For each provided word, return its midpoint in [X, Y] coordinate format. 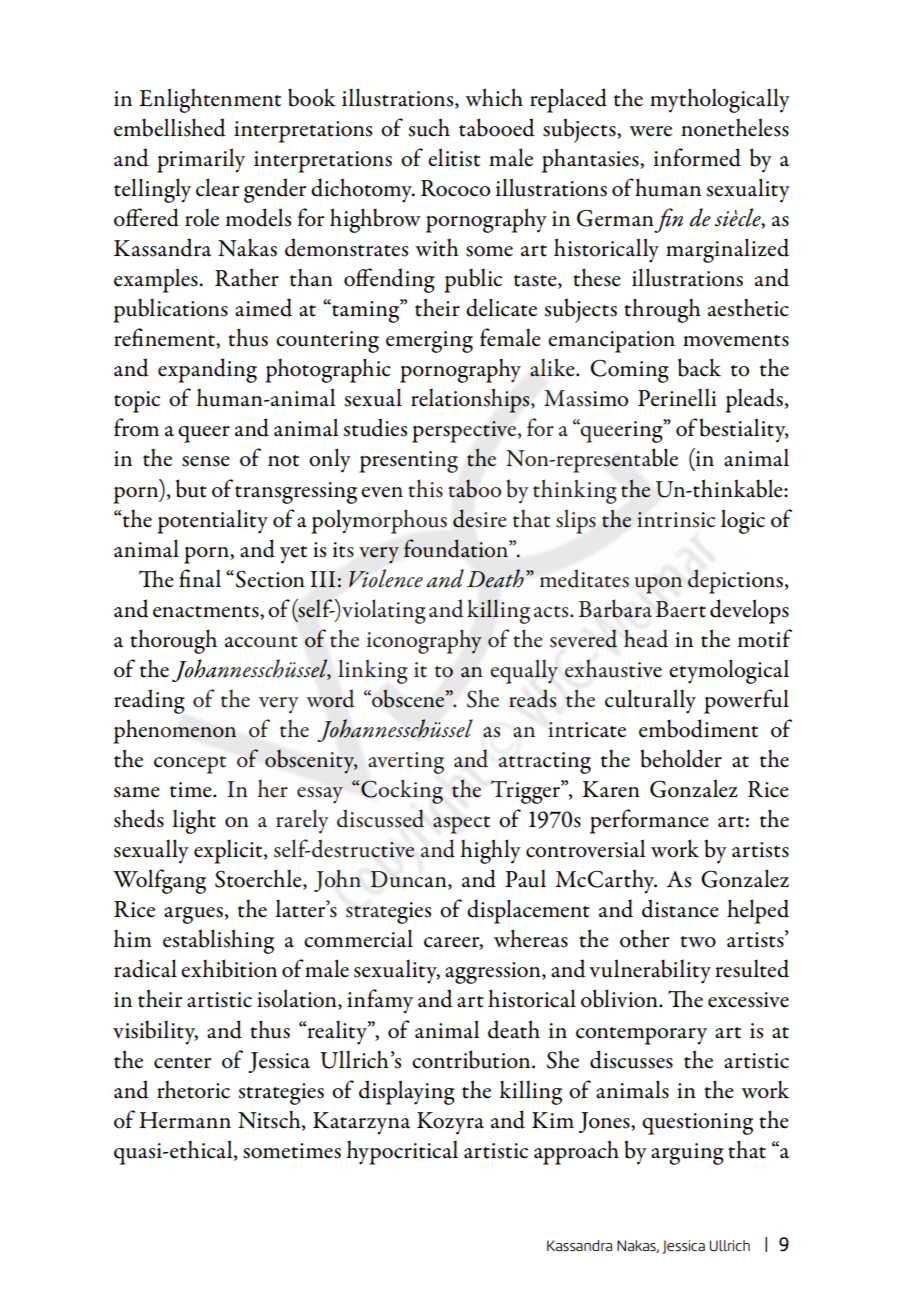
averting [406, 763]
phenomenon [175, 731]
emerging [429, 342]
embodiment [698, 728]
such [429, 127]
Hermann [185, 1120]
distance [680, 908]
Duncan [409, 880]
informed [697, 157]
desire [480, 518]
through [662, 310]
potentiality [212, 522]
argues [193, 915]
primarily [201, 160]
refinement [165, 338]
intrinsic [676, 520]
